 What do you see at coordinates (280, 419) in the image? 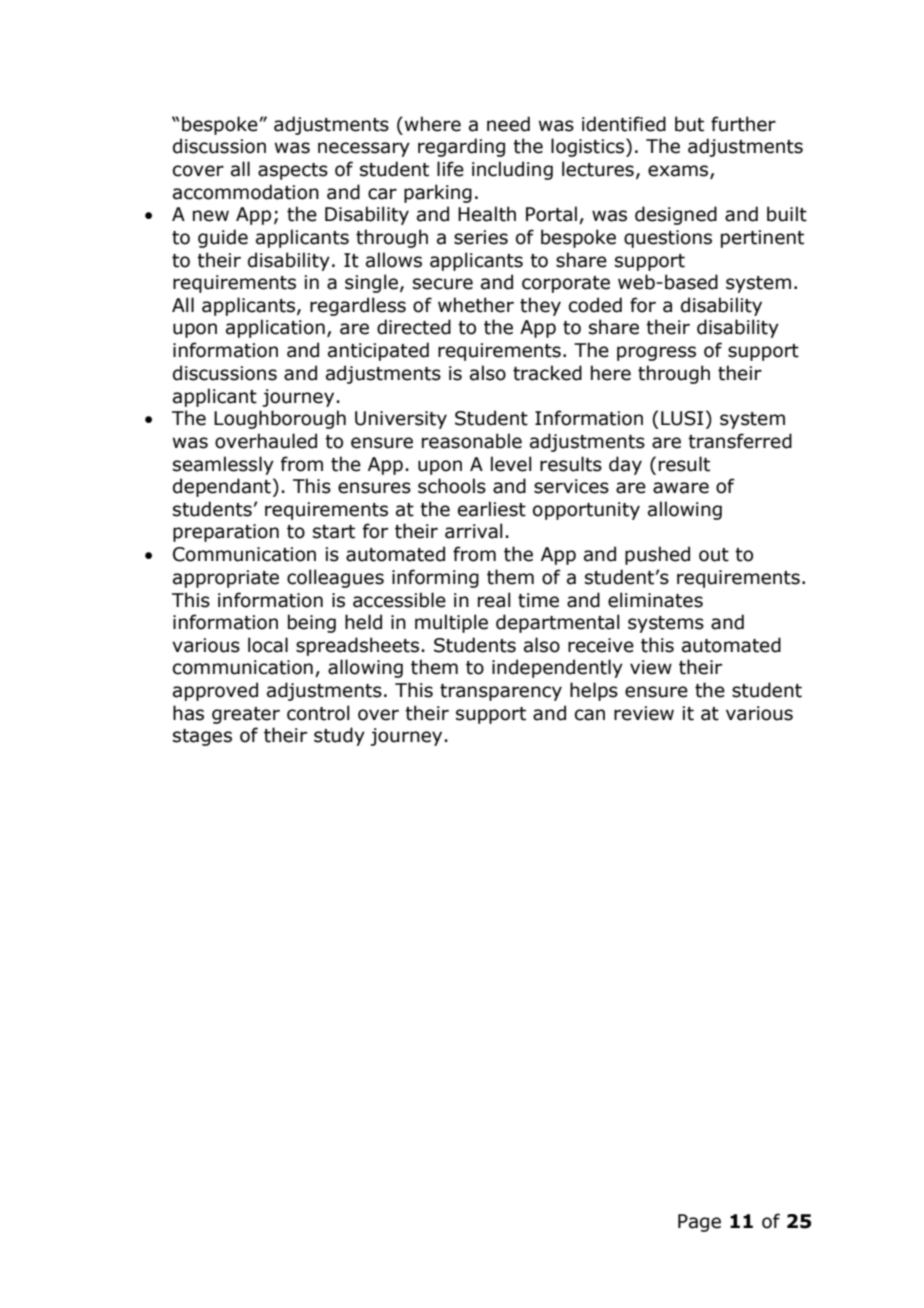
I see `Loughborough` at bounding box center [280, 419].
